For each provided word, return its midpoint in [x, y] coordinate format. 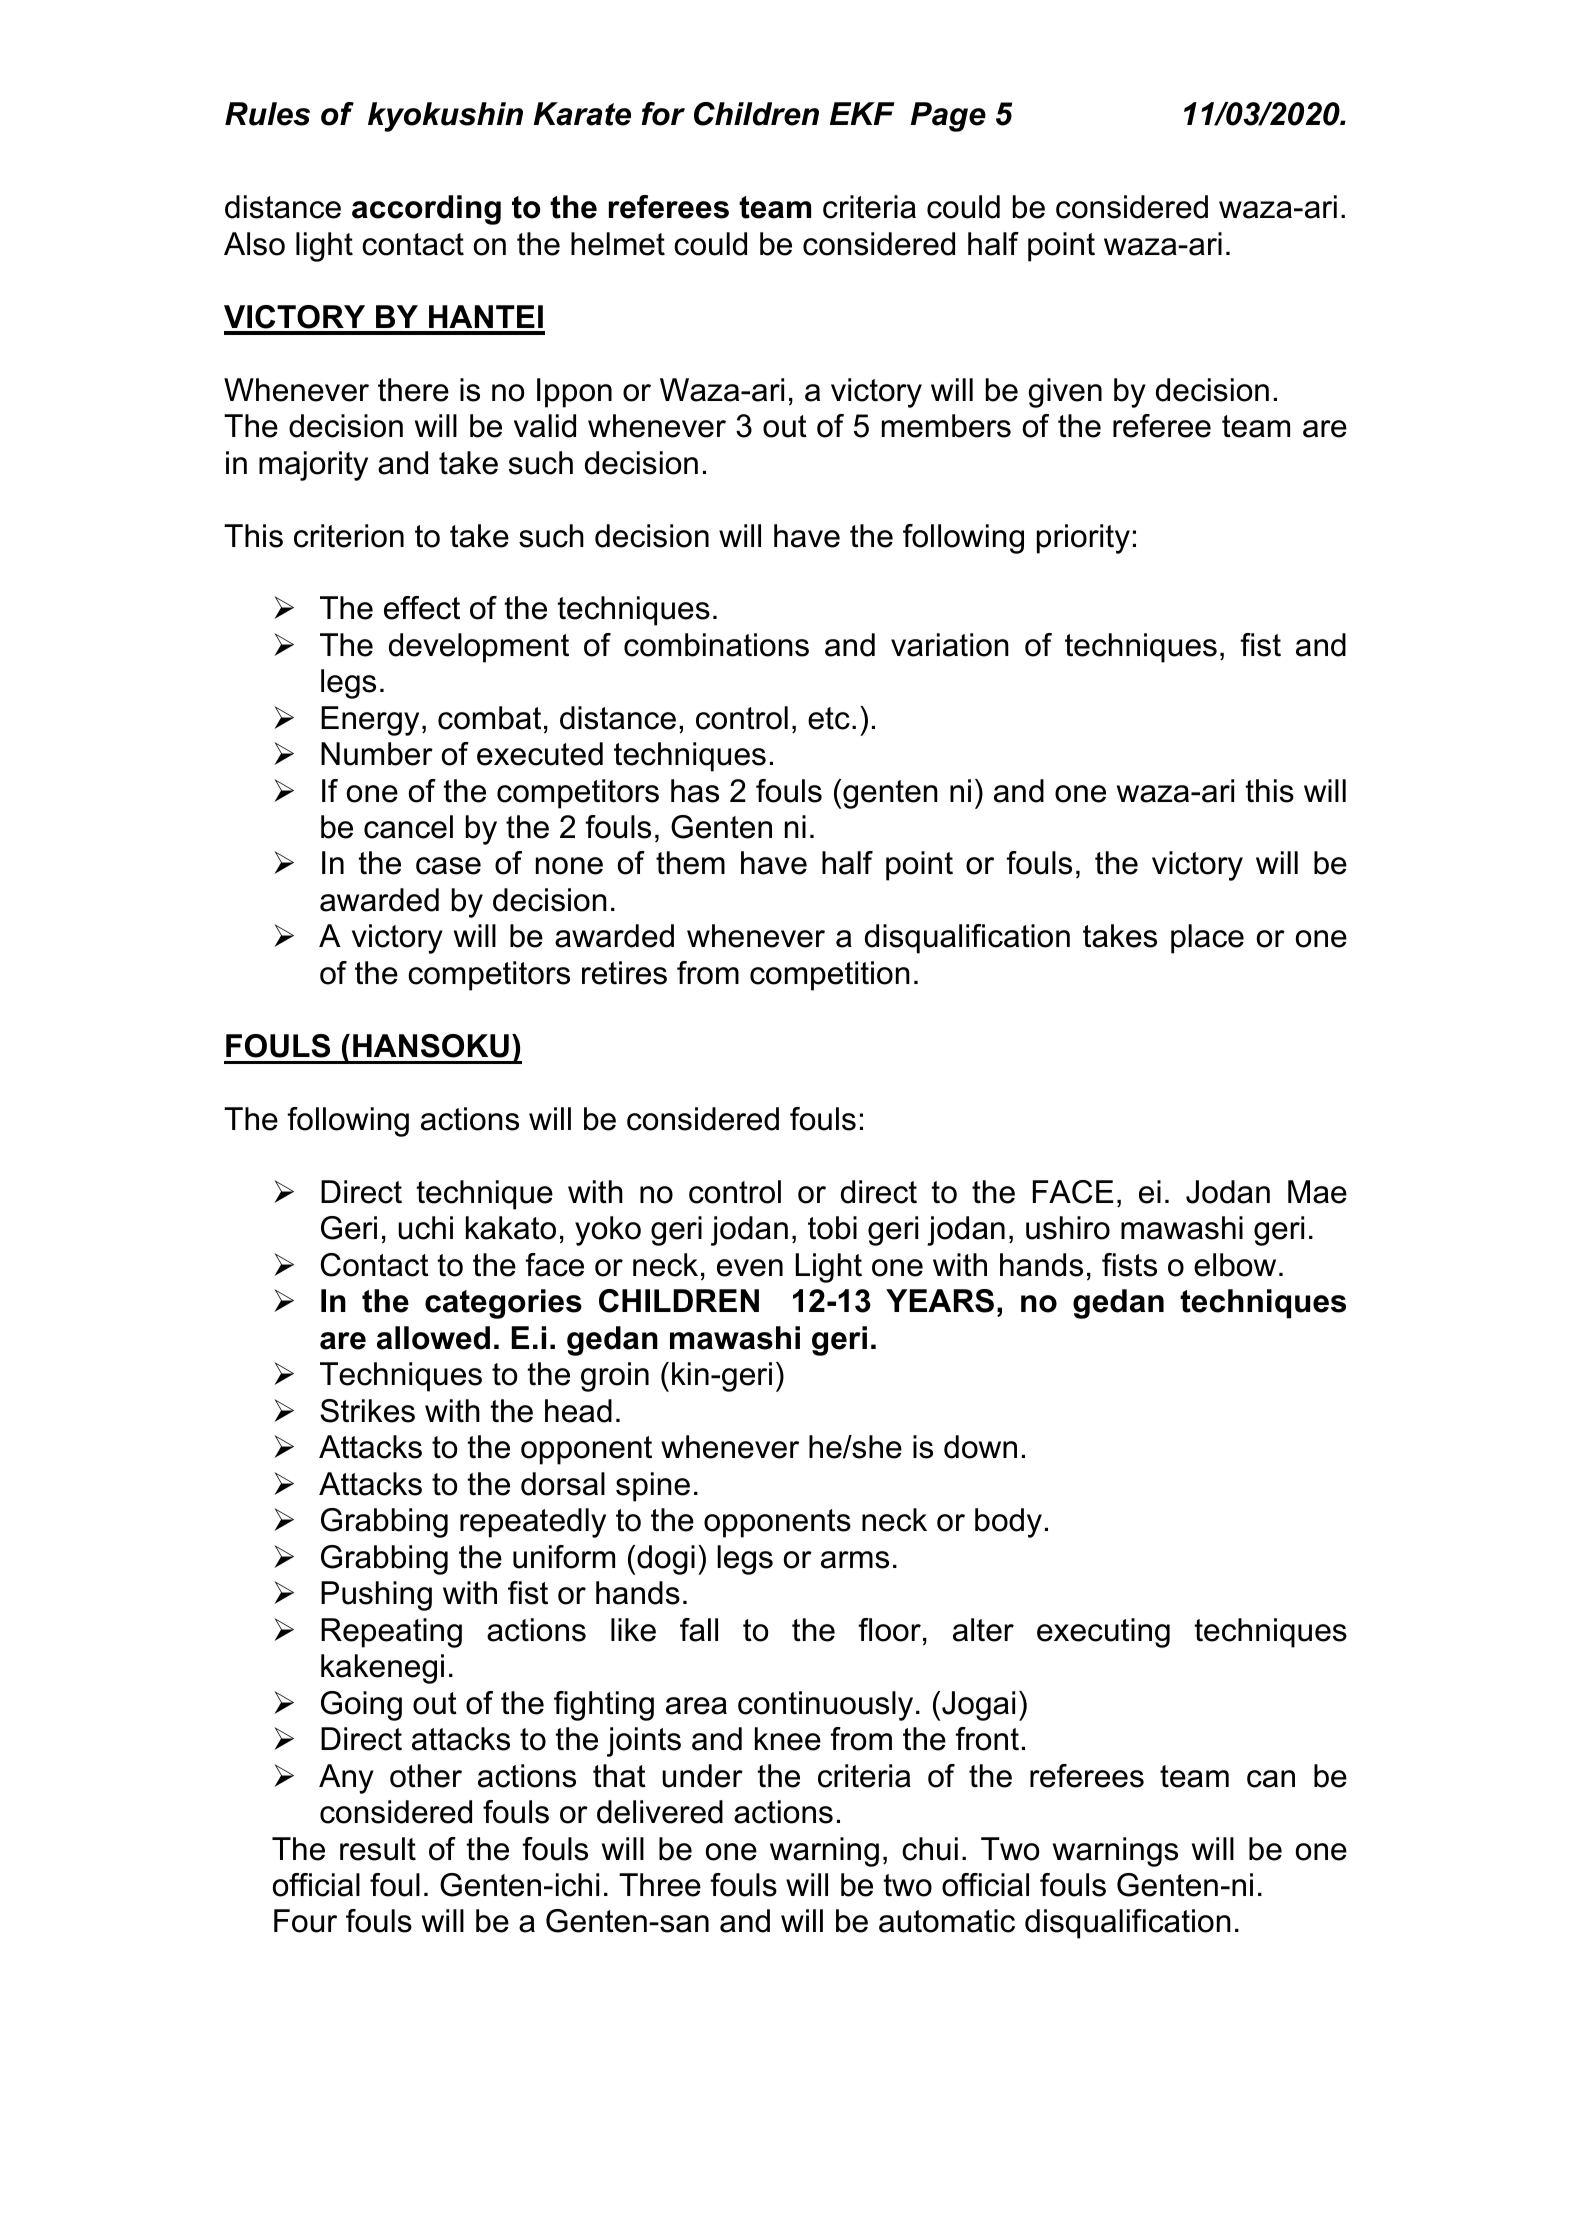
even [750, 1268]
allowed [433, 1338]
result [378, 1849]
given [1065, 393]
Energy [370, 721]
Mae [1317, 1192]
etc [829, 718]
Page [948, 117]
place [1207, 939]
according [426, 210]
